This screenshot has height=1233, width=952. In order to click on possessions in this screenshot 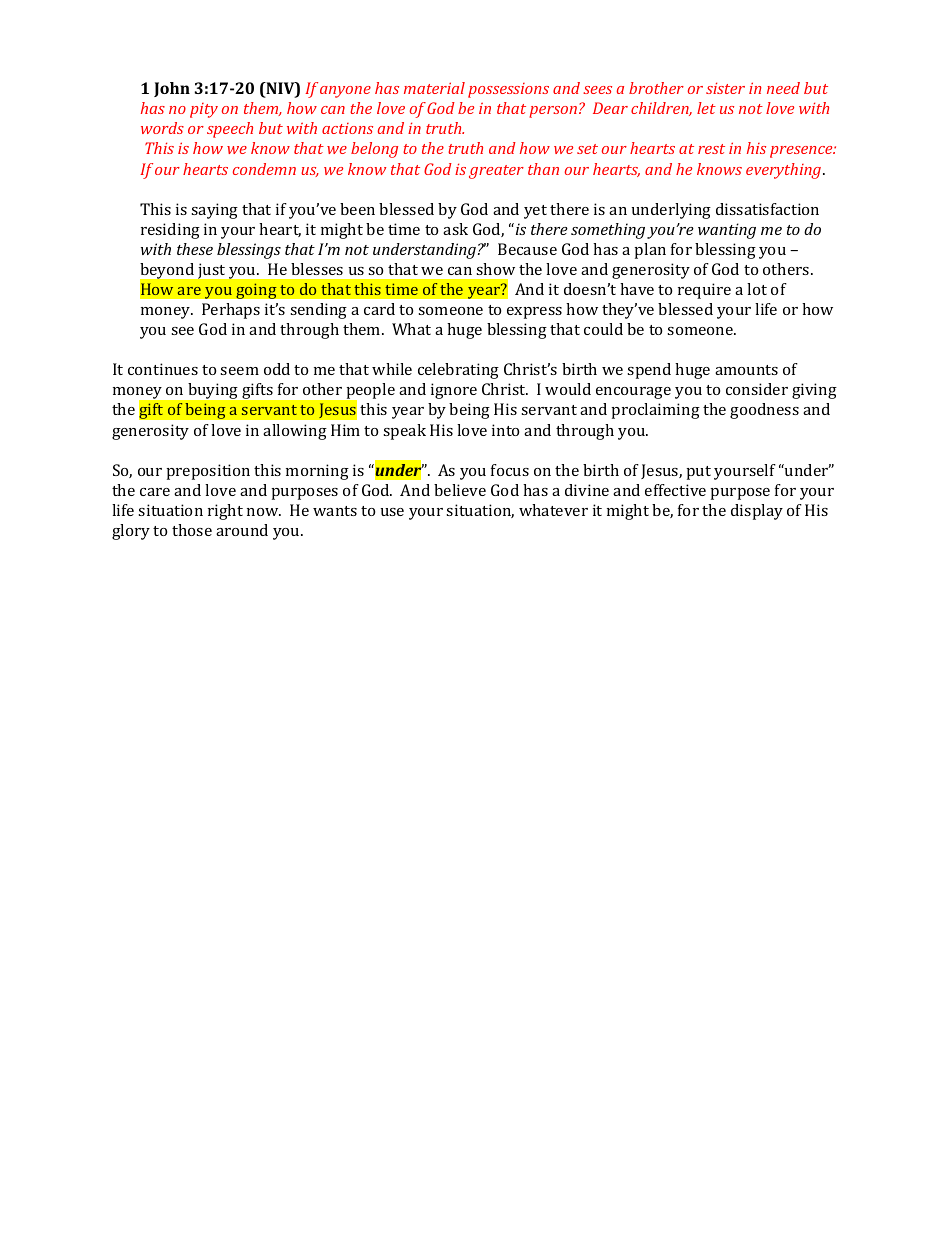, I will do `click(508, 90)`.
